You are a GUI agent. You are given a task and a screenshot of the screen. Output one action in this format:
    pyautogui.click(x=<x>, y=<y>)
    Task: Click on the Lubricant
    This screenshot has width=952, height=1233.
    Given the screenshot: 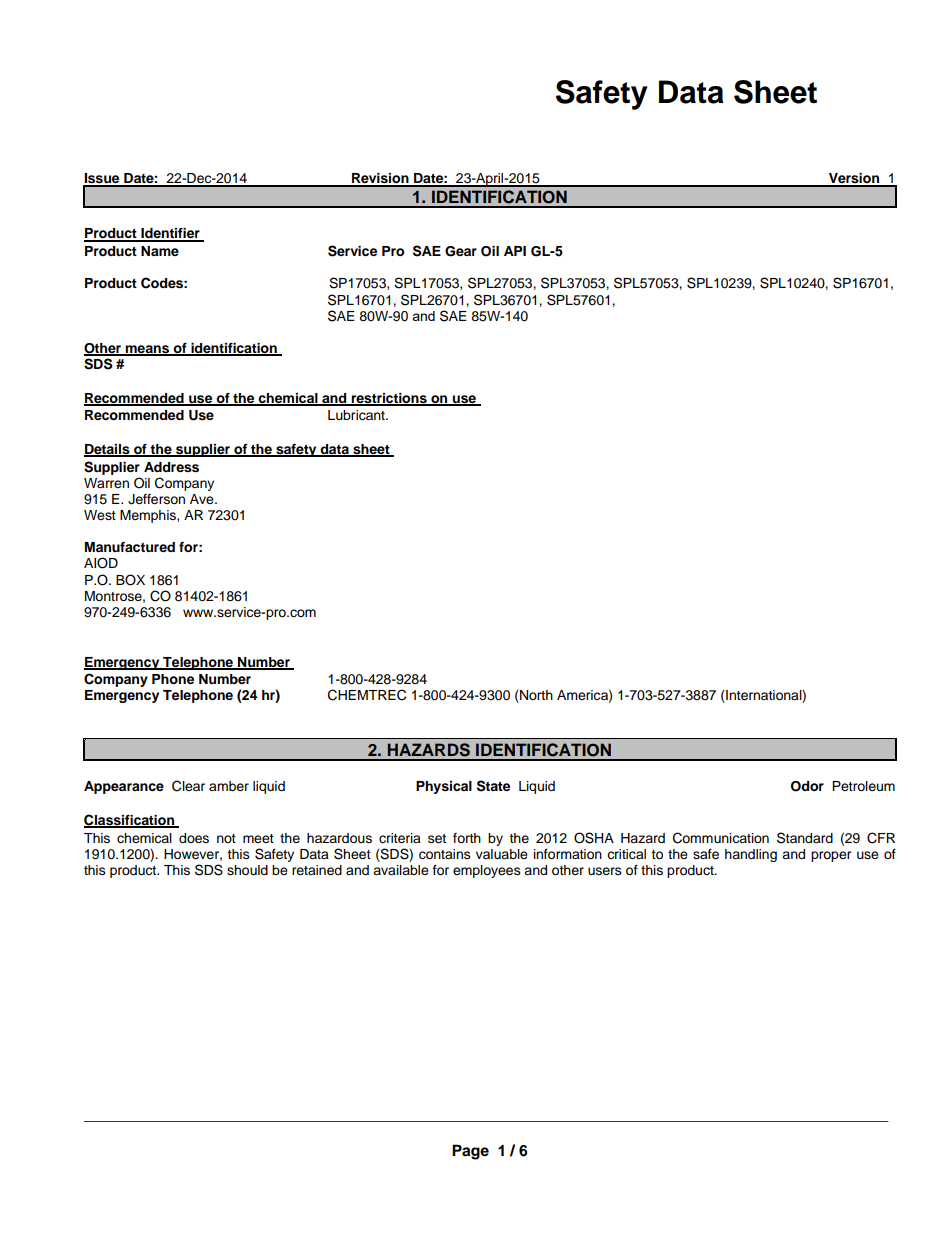 What is the action you would take?
    pyautogui.click(x=357, y=415)
